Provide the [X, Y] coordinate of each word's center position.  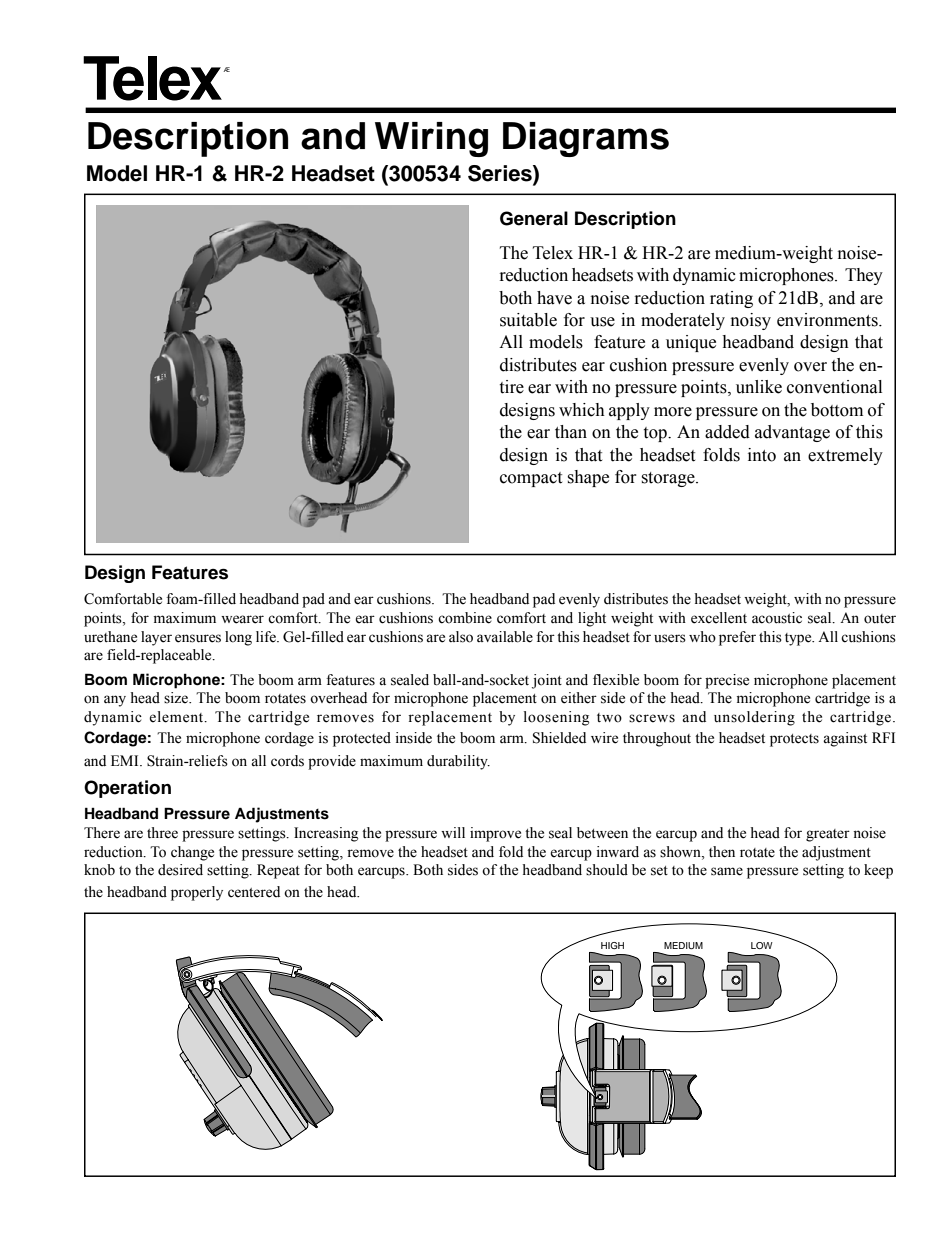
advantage [792, 433]
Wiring [431, 139]
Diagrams [586, 139]
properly [197, 893]
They [864, 276]
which [582, 410]
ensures [198, 638]
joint [547, 681]
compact [531, 479]
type [799, 639]
